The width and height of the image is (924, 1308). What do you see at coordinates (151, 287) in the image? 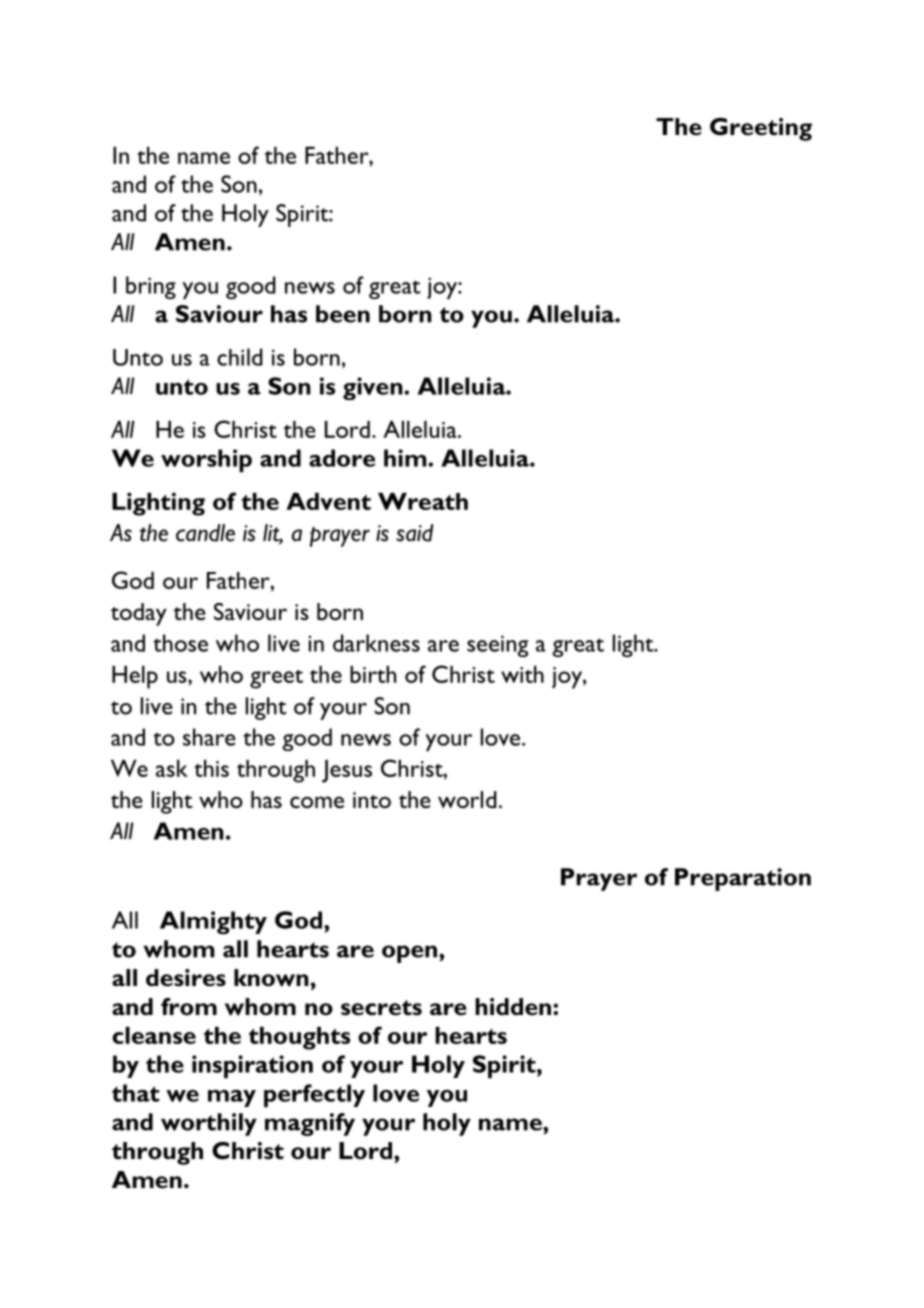
I see `bring` at bounding box center [151, 287].
